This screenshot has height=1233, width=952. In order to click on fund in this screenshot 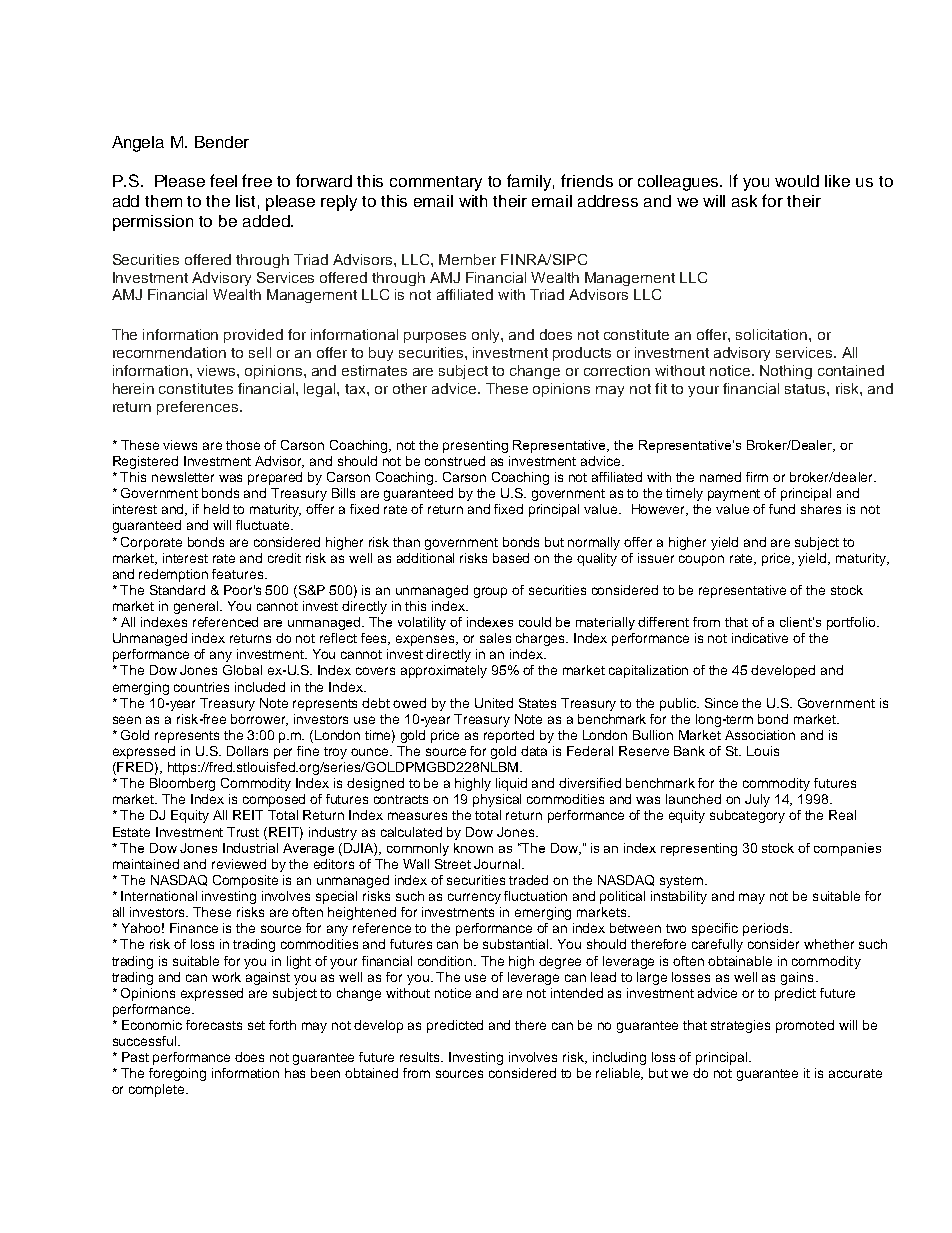, I will do `click(782, 509)`.
